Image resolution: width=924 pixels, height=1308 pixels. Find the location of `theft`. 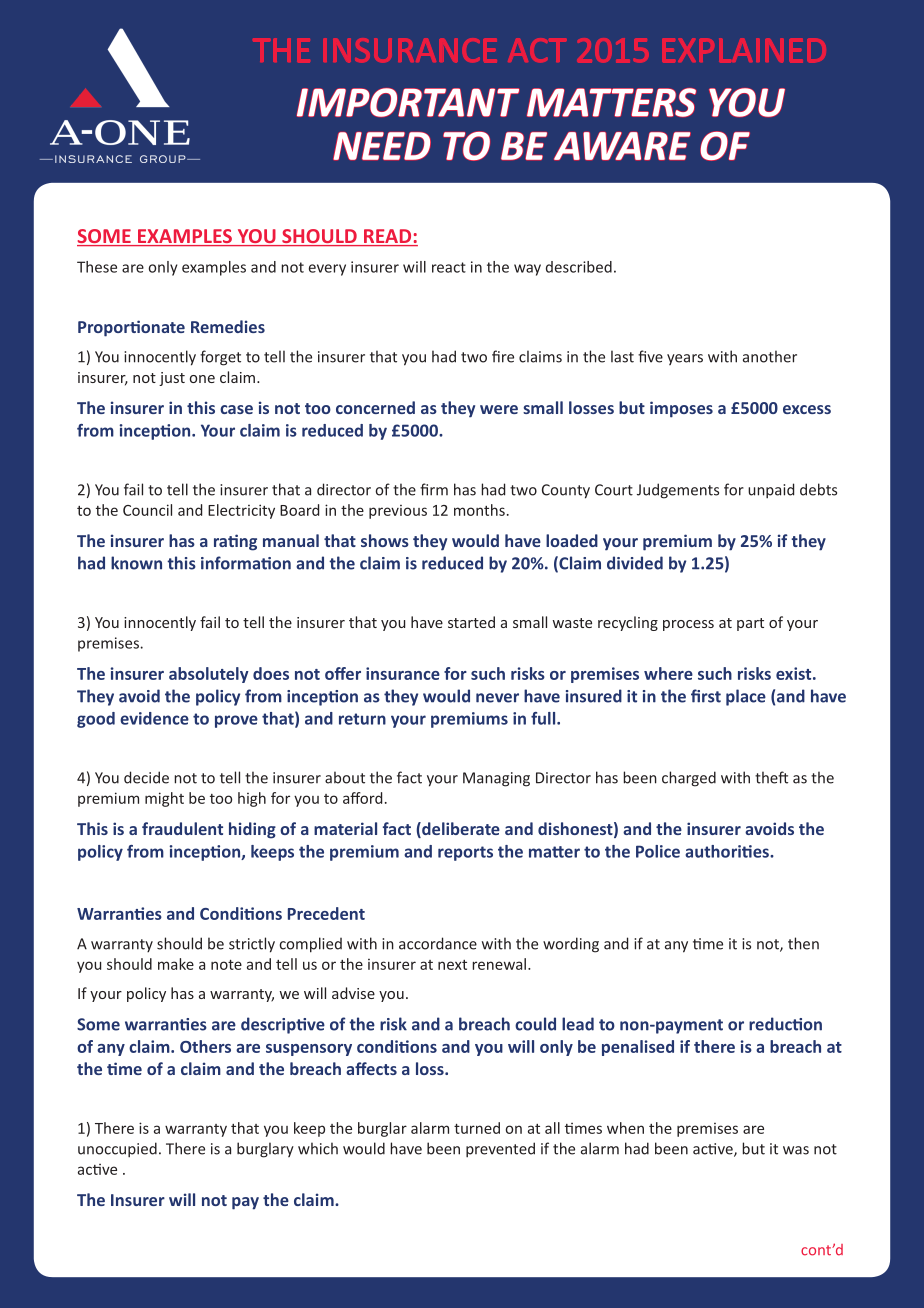

theft is located at coordinates (771, 777).
